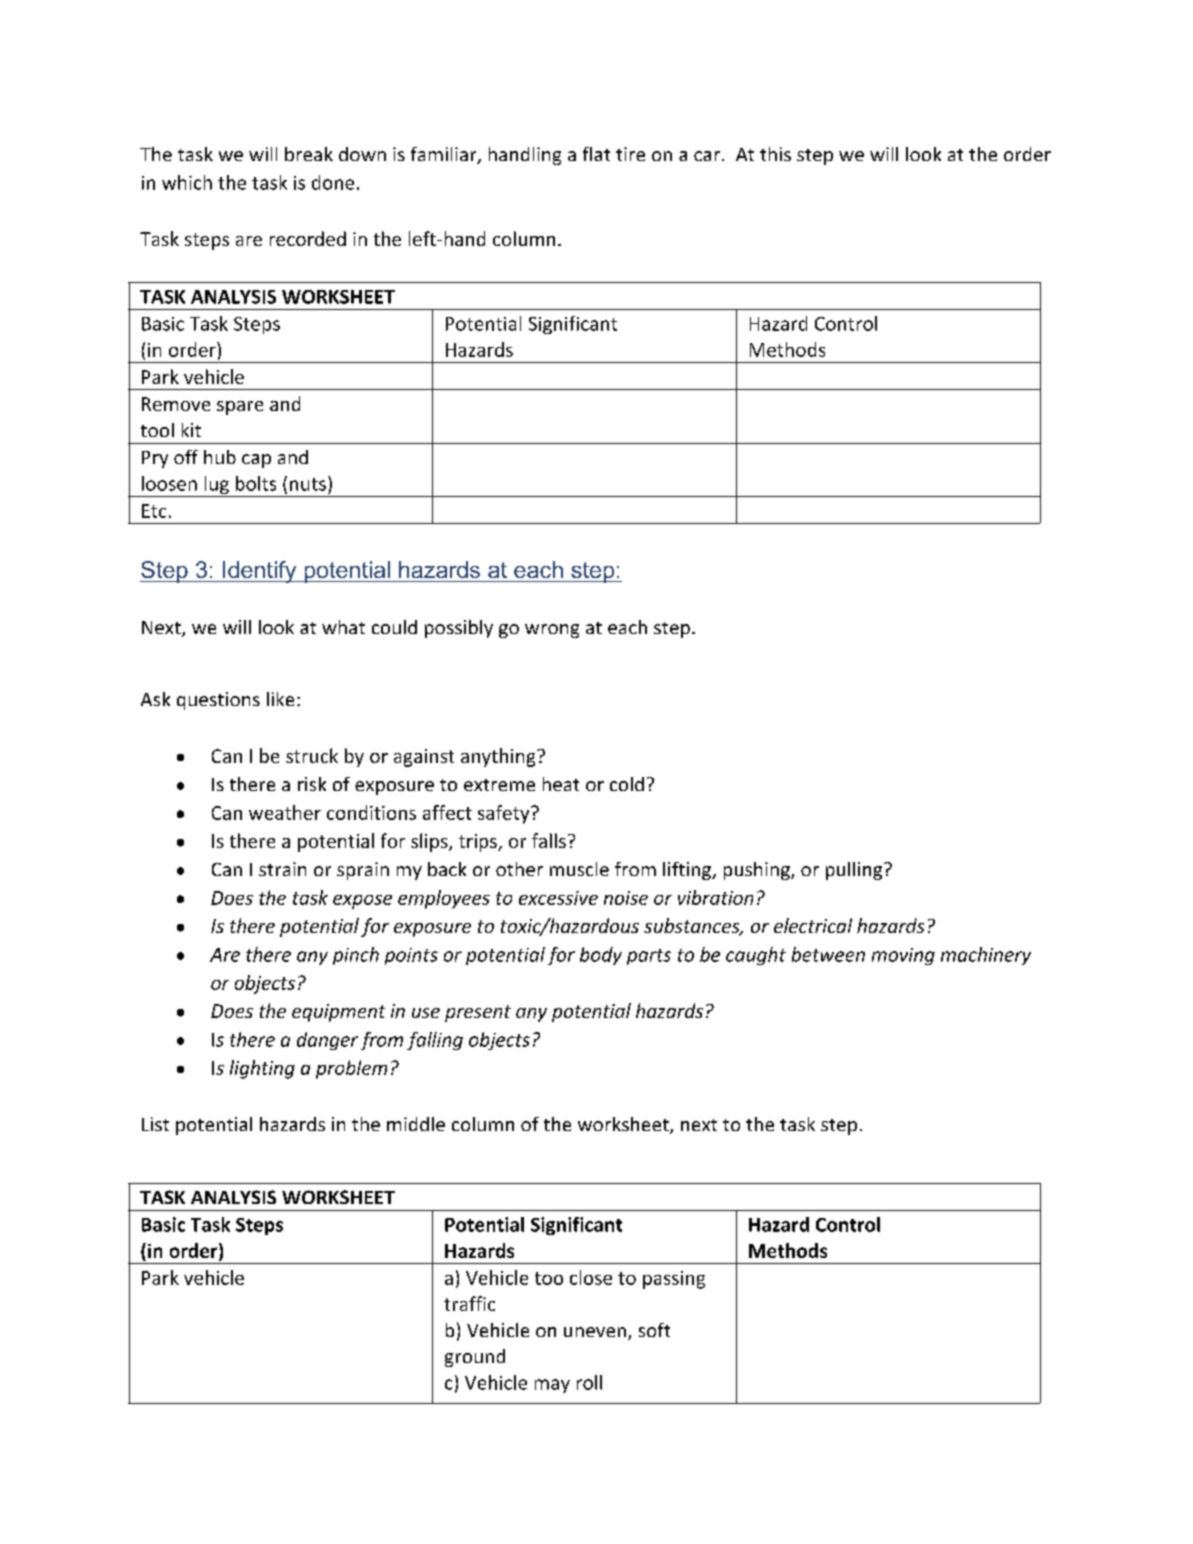 The image size is (1193, 1544). I want to click on which, so click(187, 182).
